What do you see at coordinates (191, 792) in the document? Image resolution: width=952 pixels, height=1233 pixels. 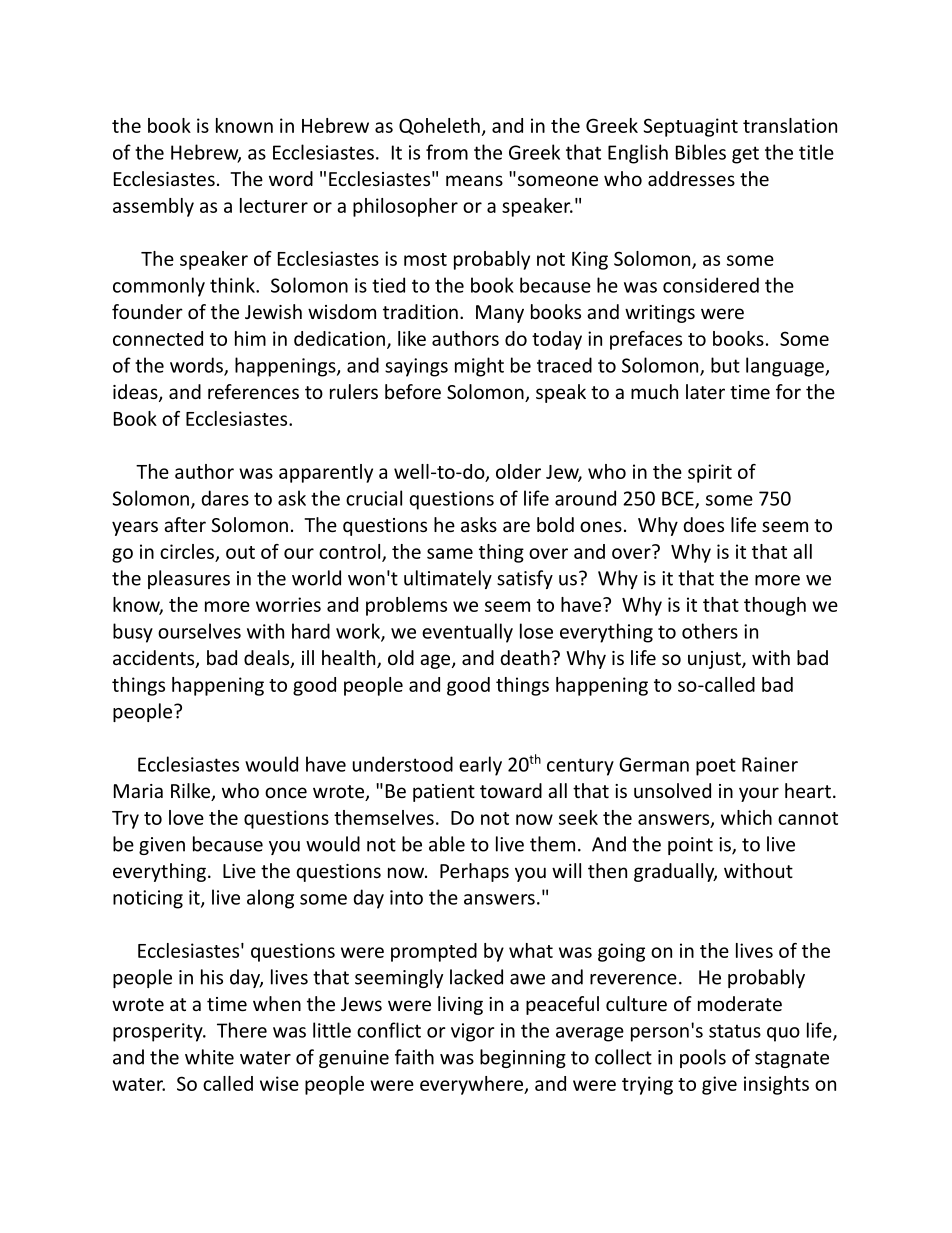 I see `Rilke` at bounding box center [191, 792].
